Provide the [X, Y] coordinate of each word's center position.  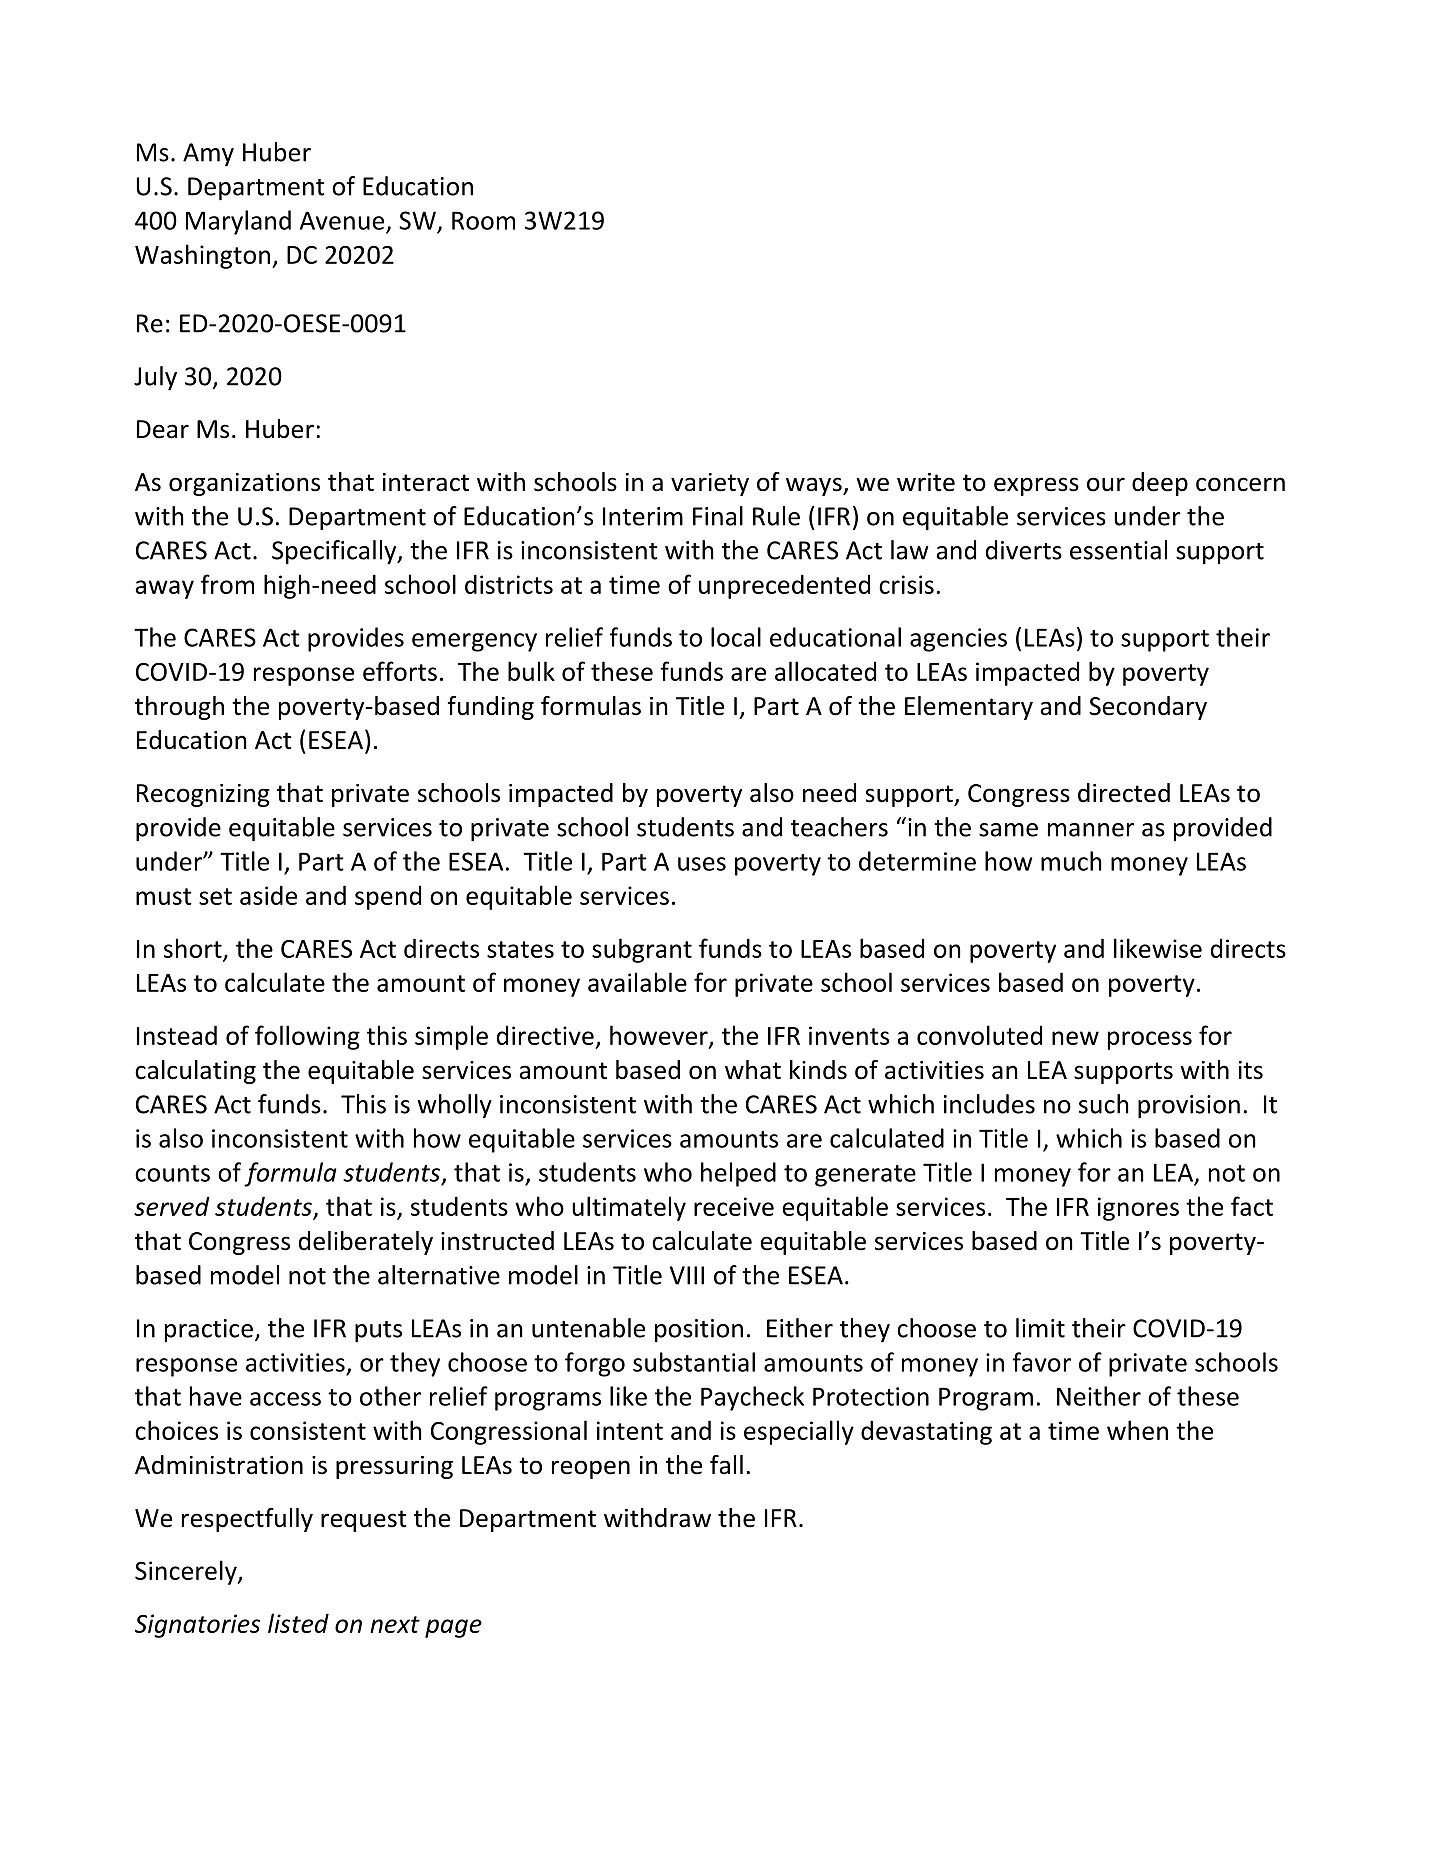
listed [298, 1623]
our [1106, 484]
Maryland [238, 222]
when [1137, 1430]
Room [483, 220]
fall [726, 1465]
